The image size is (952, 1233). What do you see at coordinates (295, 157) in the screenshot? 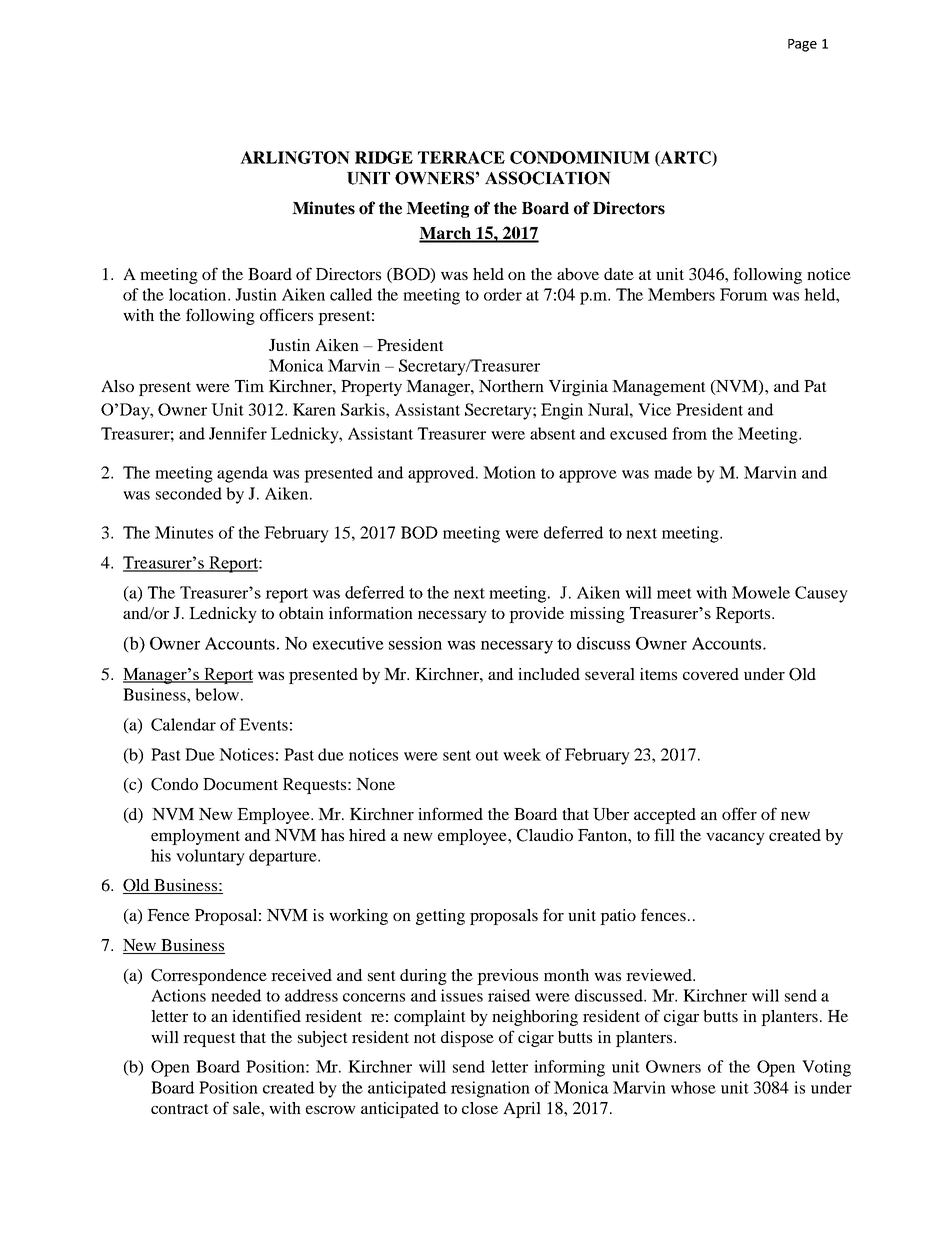
I see `ARLINGTON` at bounding box center [295, 157].
